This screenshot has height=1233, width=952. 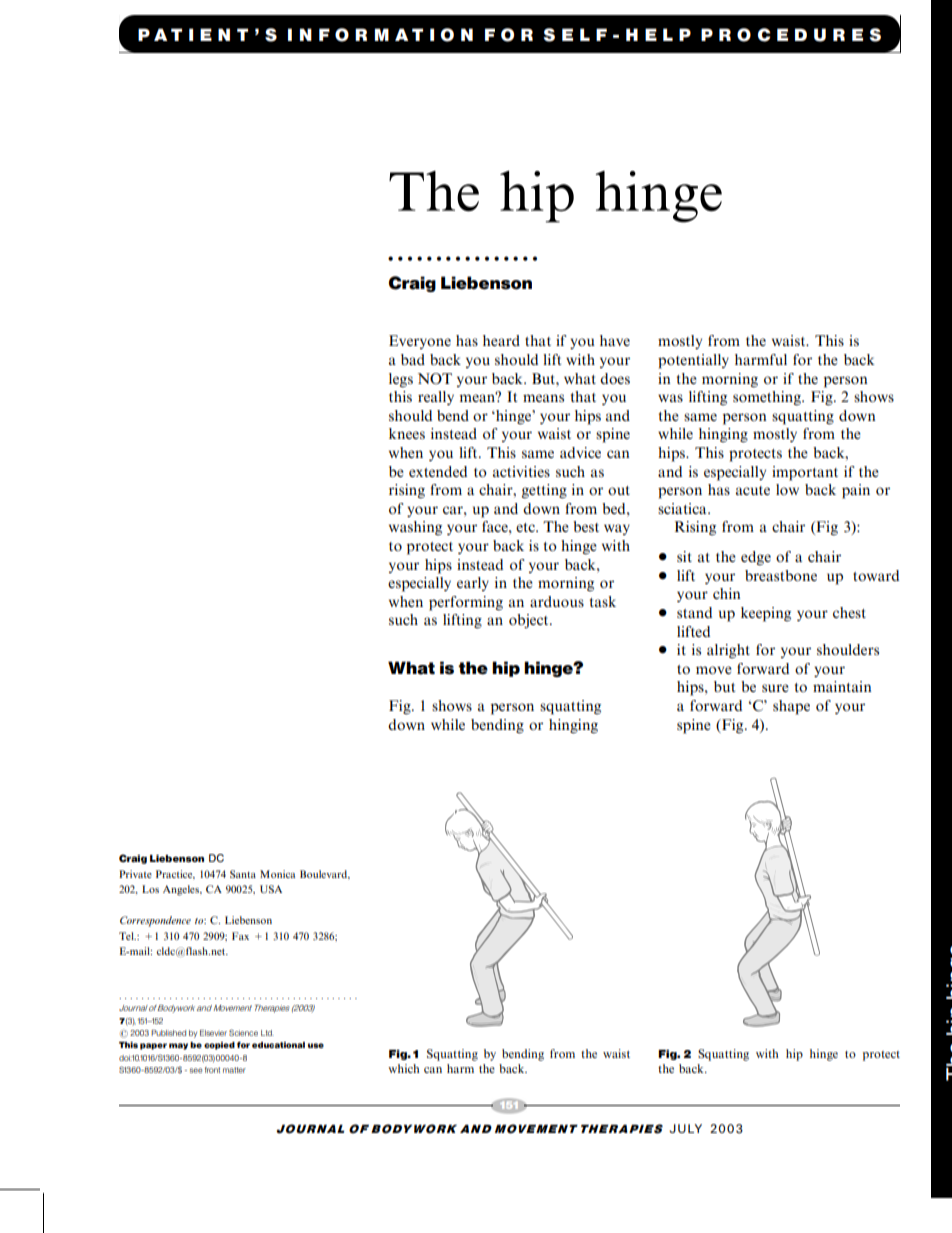 What do you see at coordinates (401, 380) in the screenshot?
I see `legs` at bounding box center [401, 380].
